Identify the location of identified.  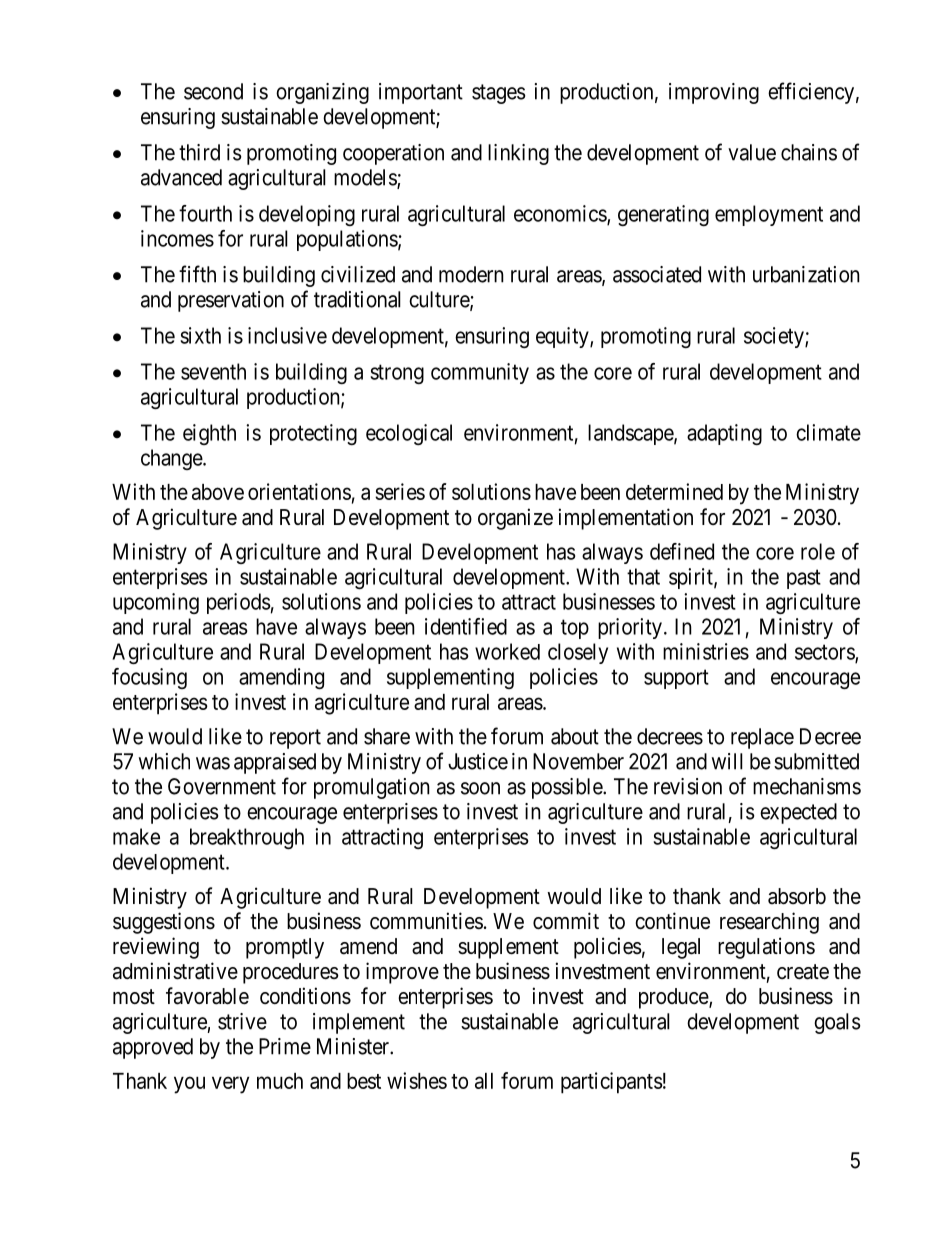
(466, 626).
